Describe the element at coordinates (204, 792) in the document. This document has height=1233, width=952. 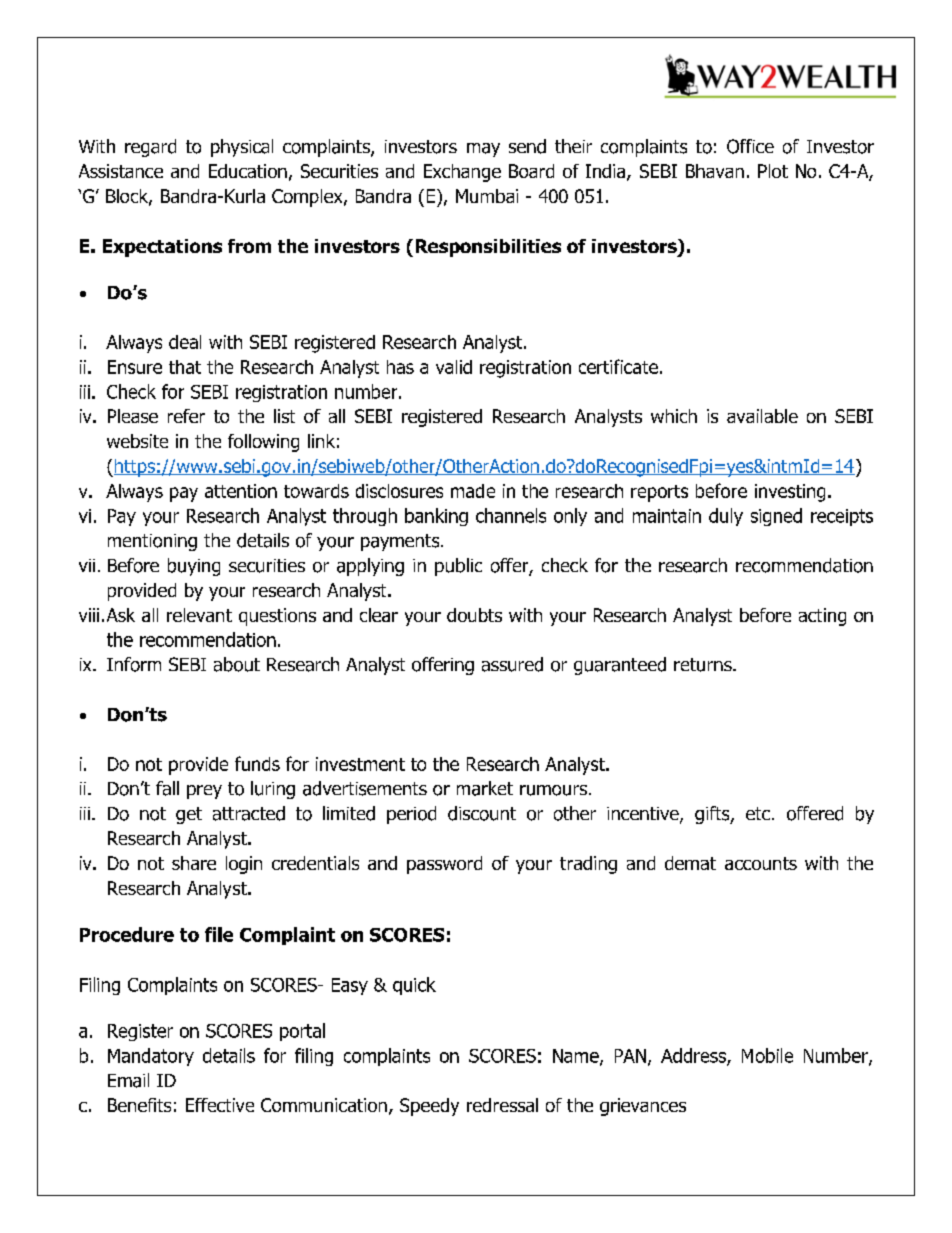
I see `prey` at that location.
